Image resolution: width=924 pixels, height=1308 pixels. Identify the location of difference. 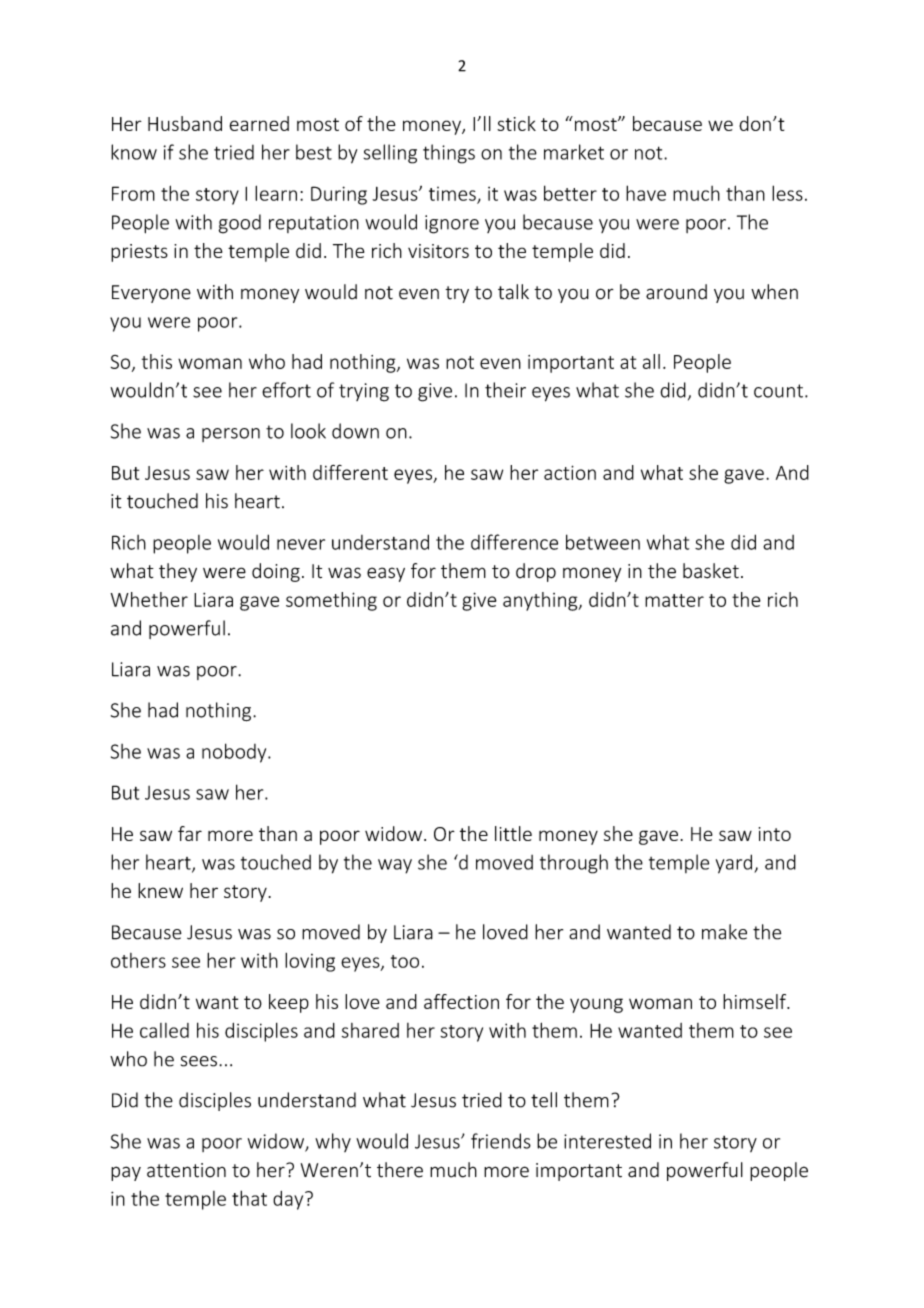
(514, 542).
